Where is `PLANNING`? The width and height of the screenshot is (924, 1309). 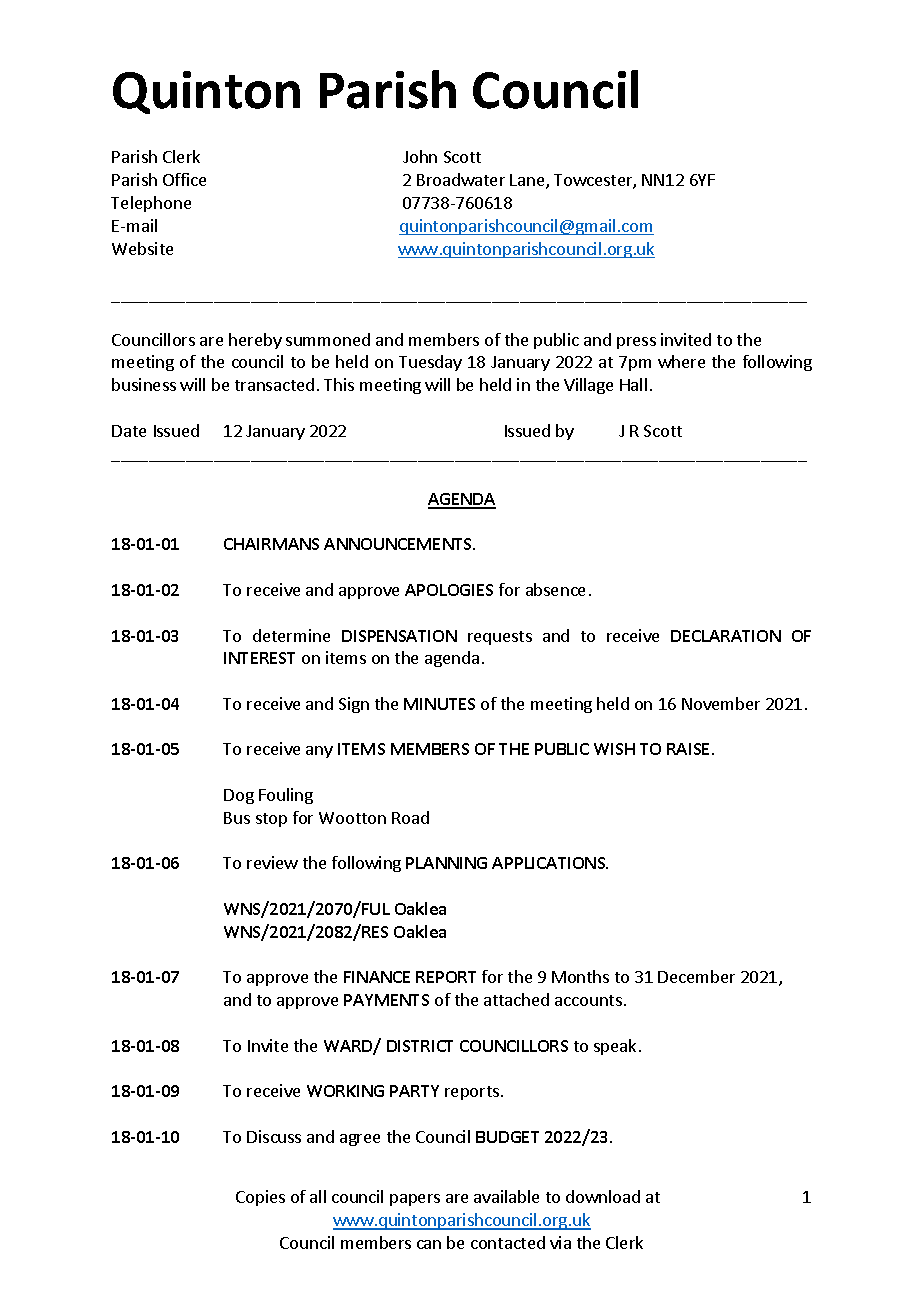 PLANNING is located at coordinates (446, 863).
